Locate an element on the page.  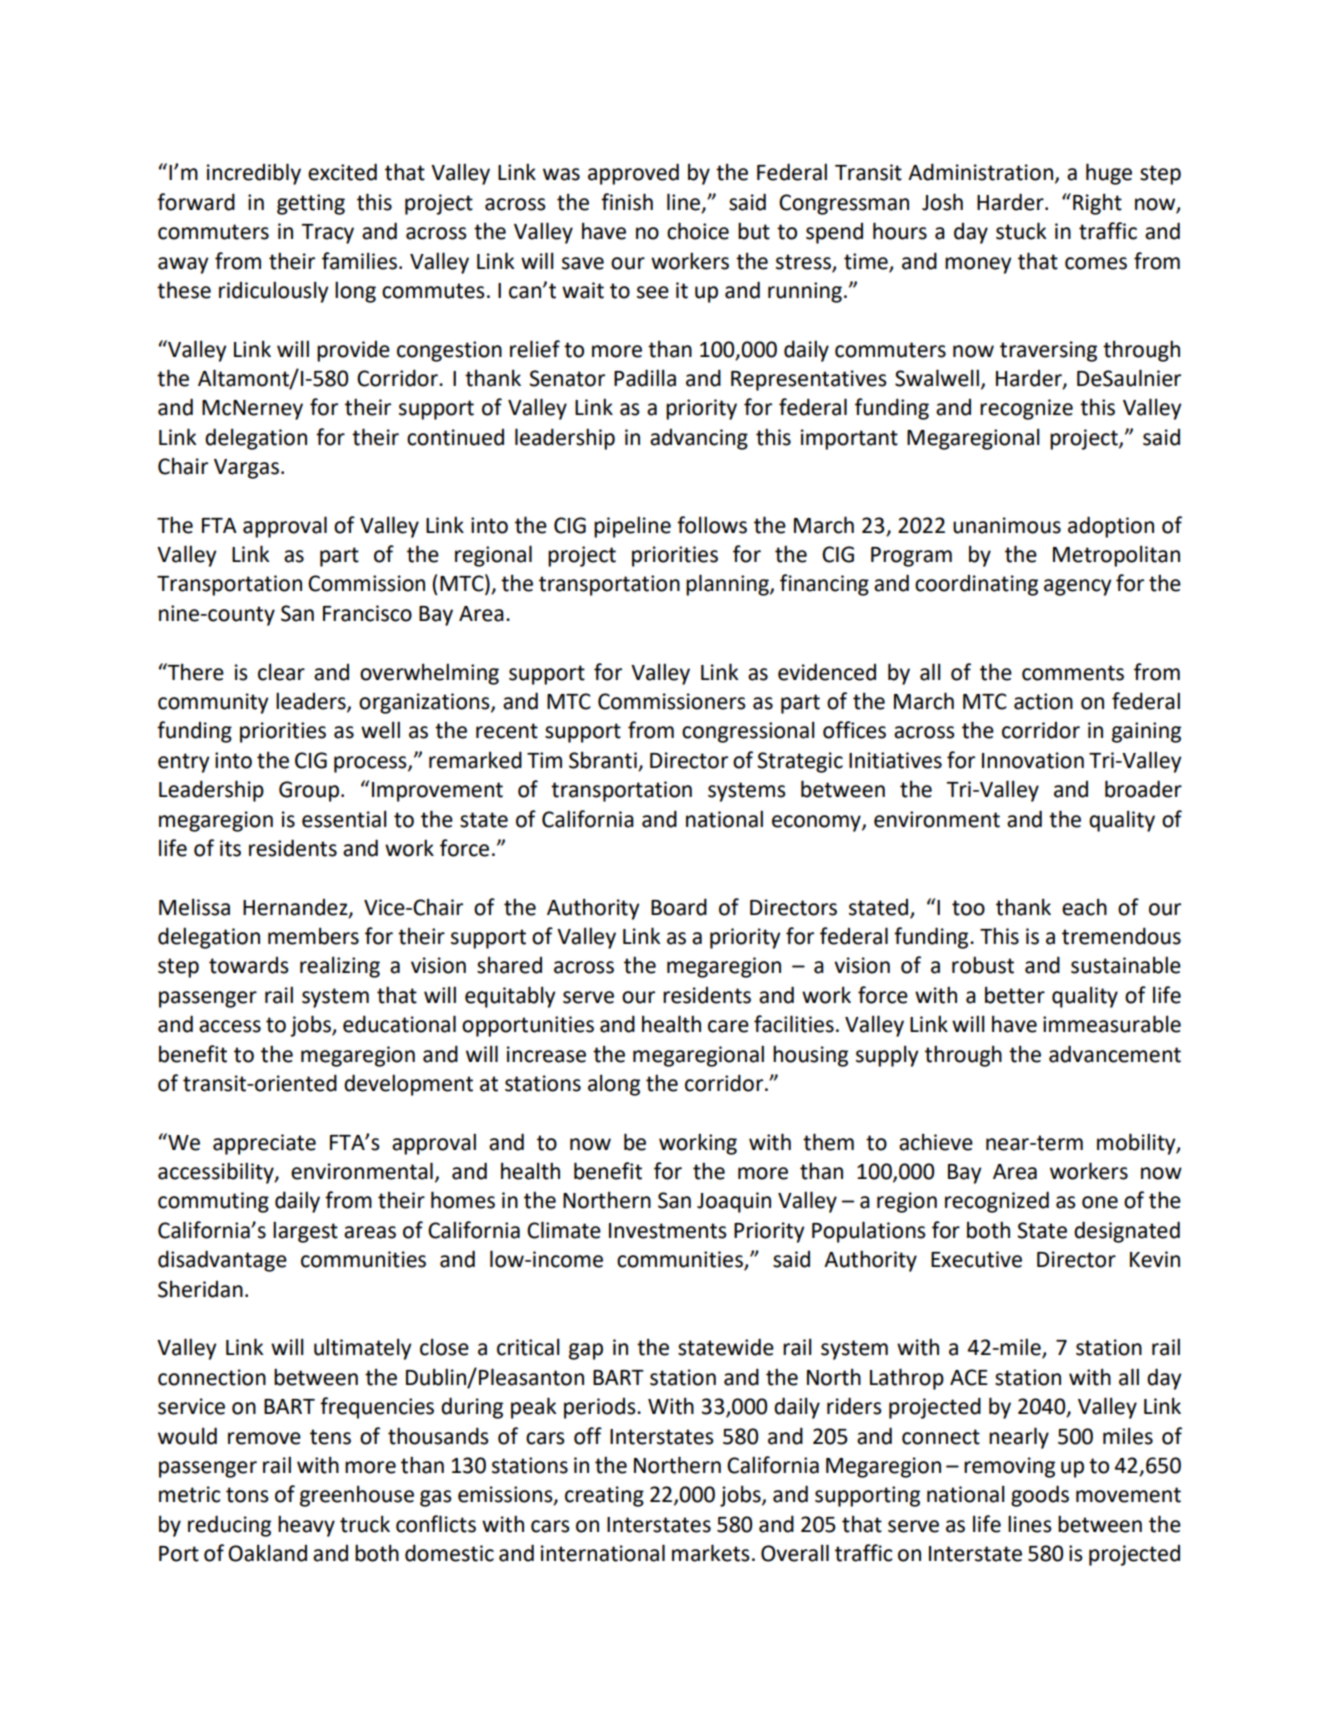
Board is located at coordinates (679, 907).
